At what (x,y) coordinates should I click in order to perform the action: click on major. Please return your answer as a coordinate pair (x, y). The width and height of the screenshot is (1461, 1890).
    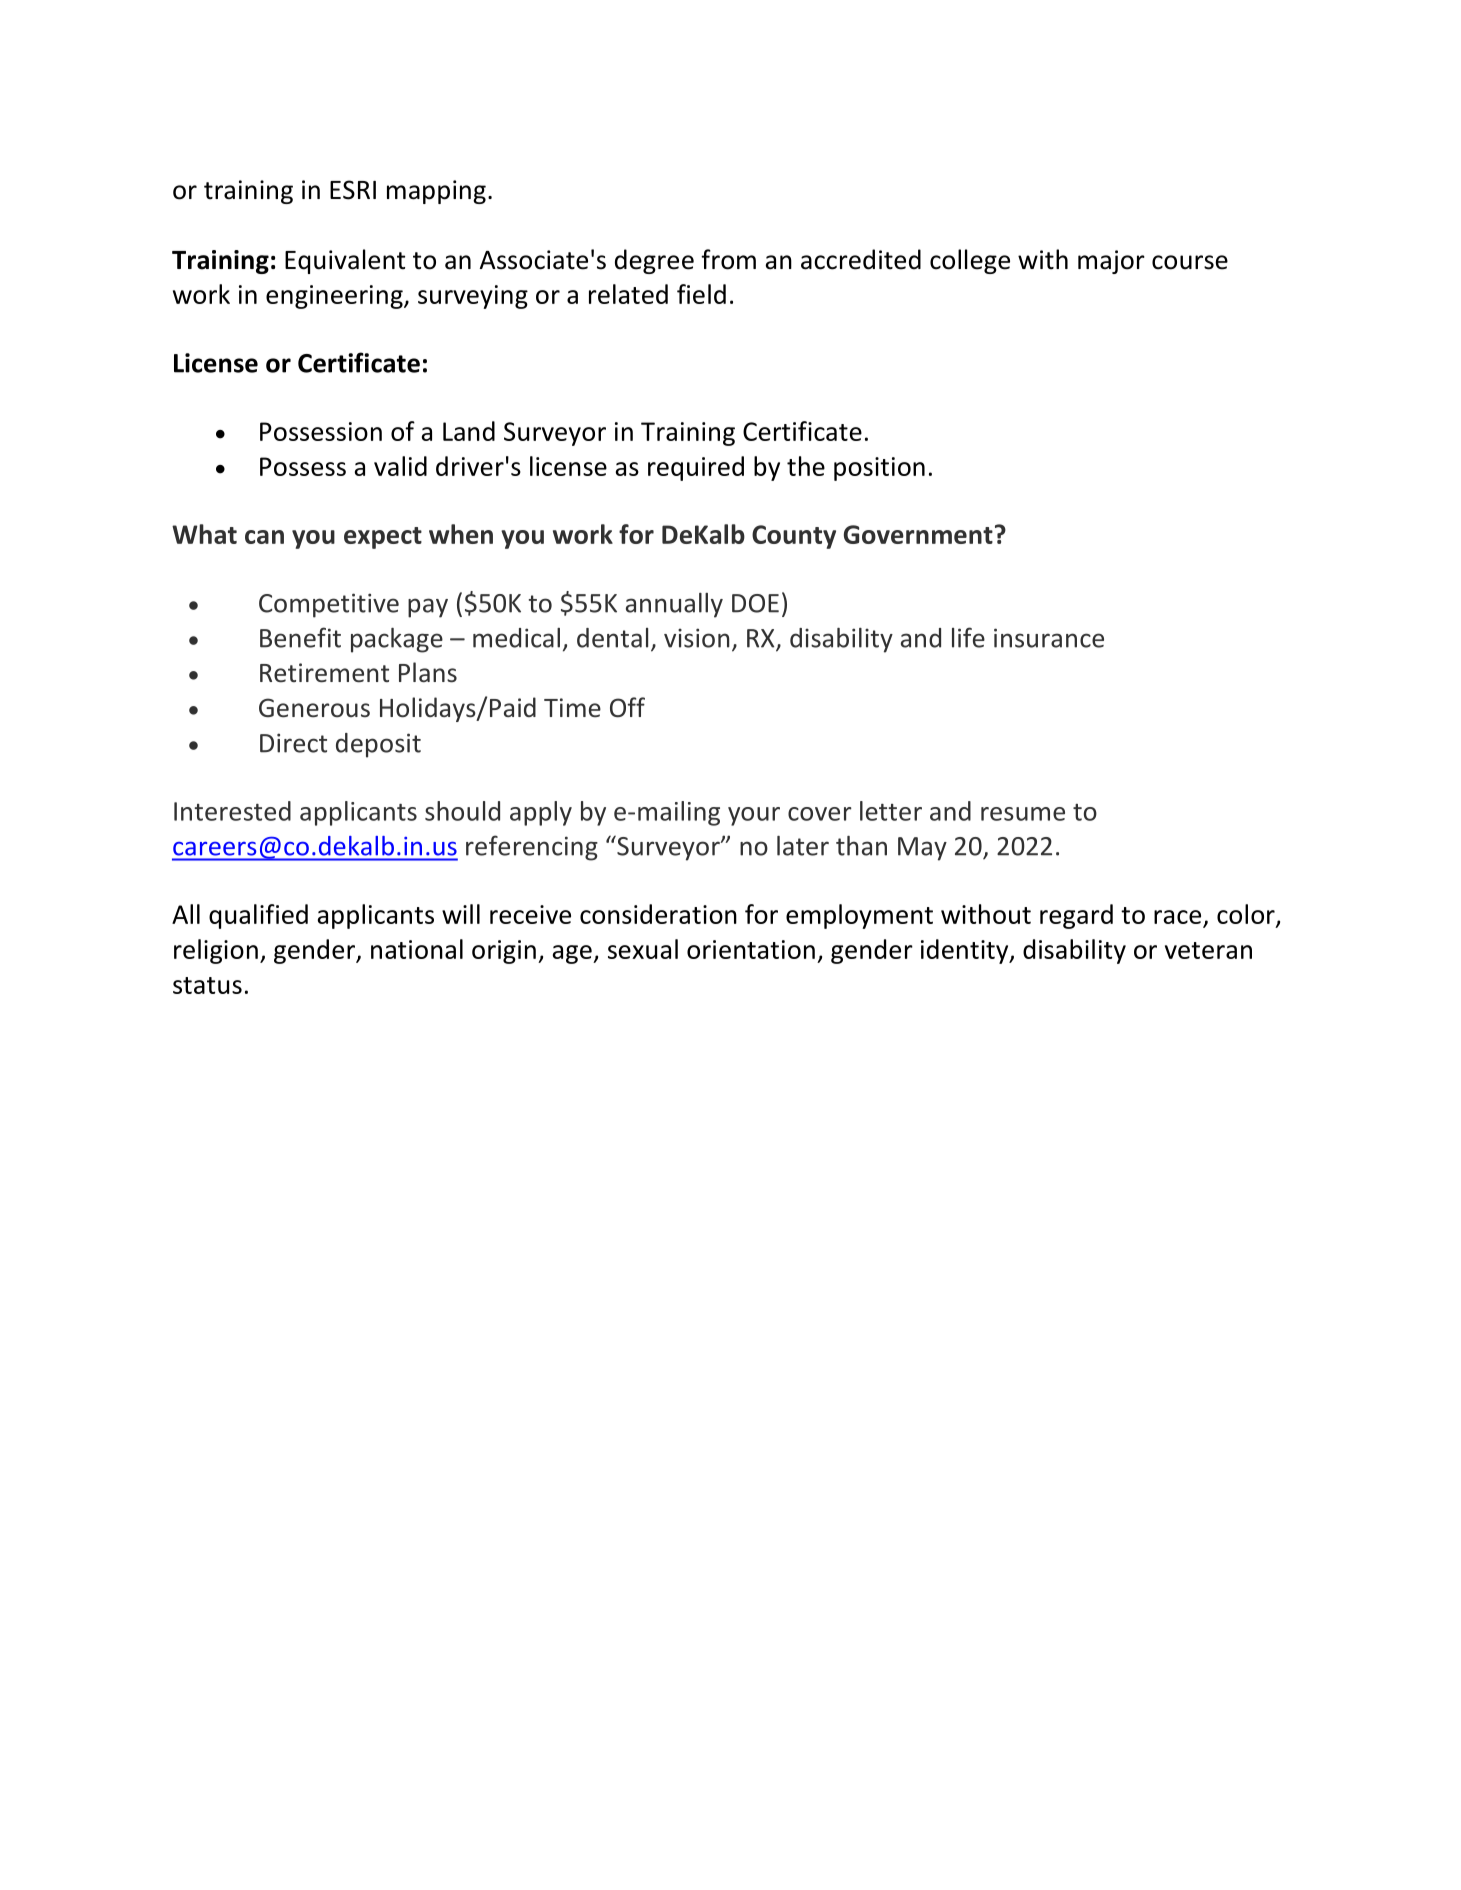
    Looking at the image, I should click on (1111, 262).
